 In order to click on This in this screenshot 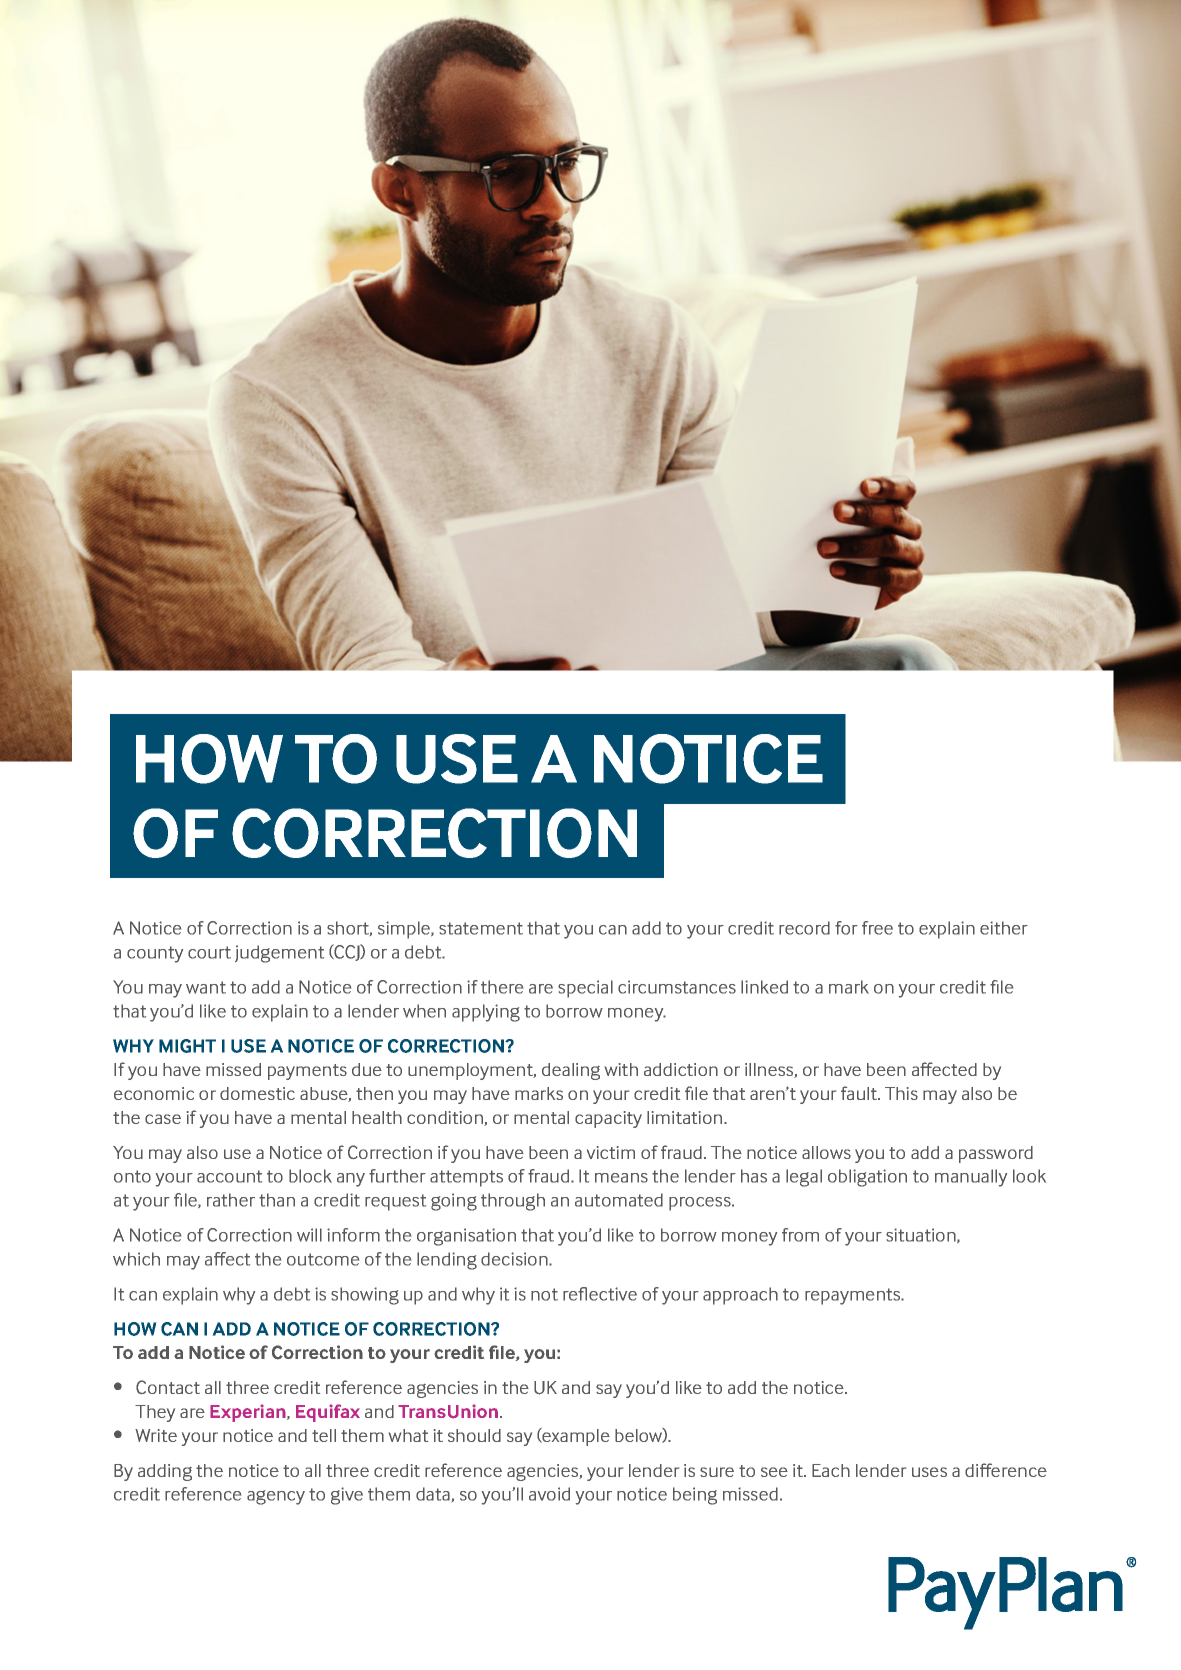, I will do `click(901, 1093)`.
